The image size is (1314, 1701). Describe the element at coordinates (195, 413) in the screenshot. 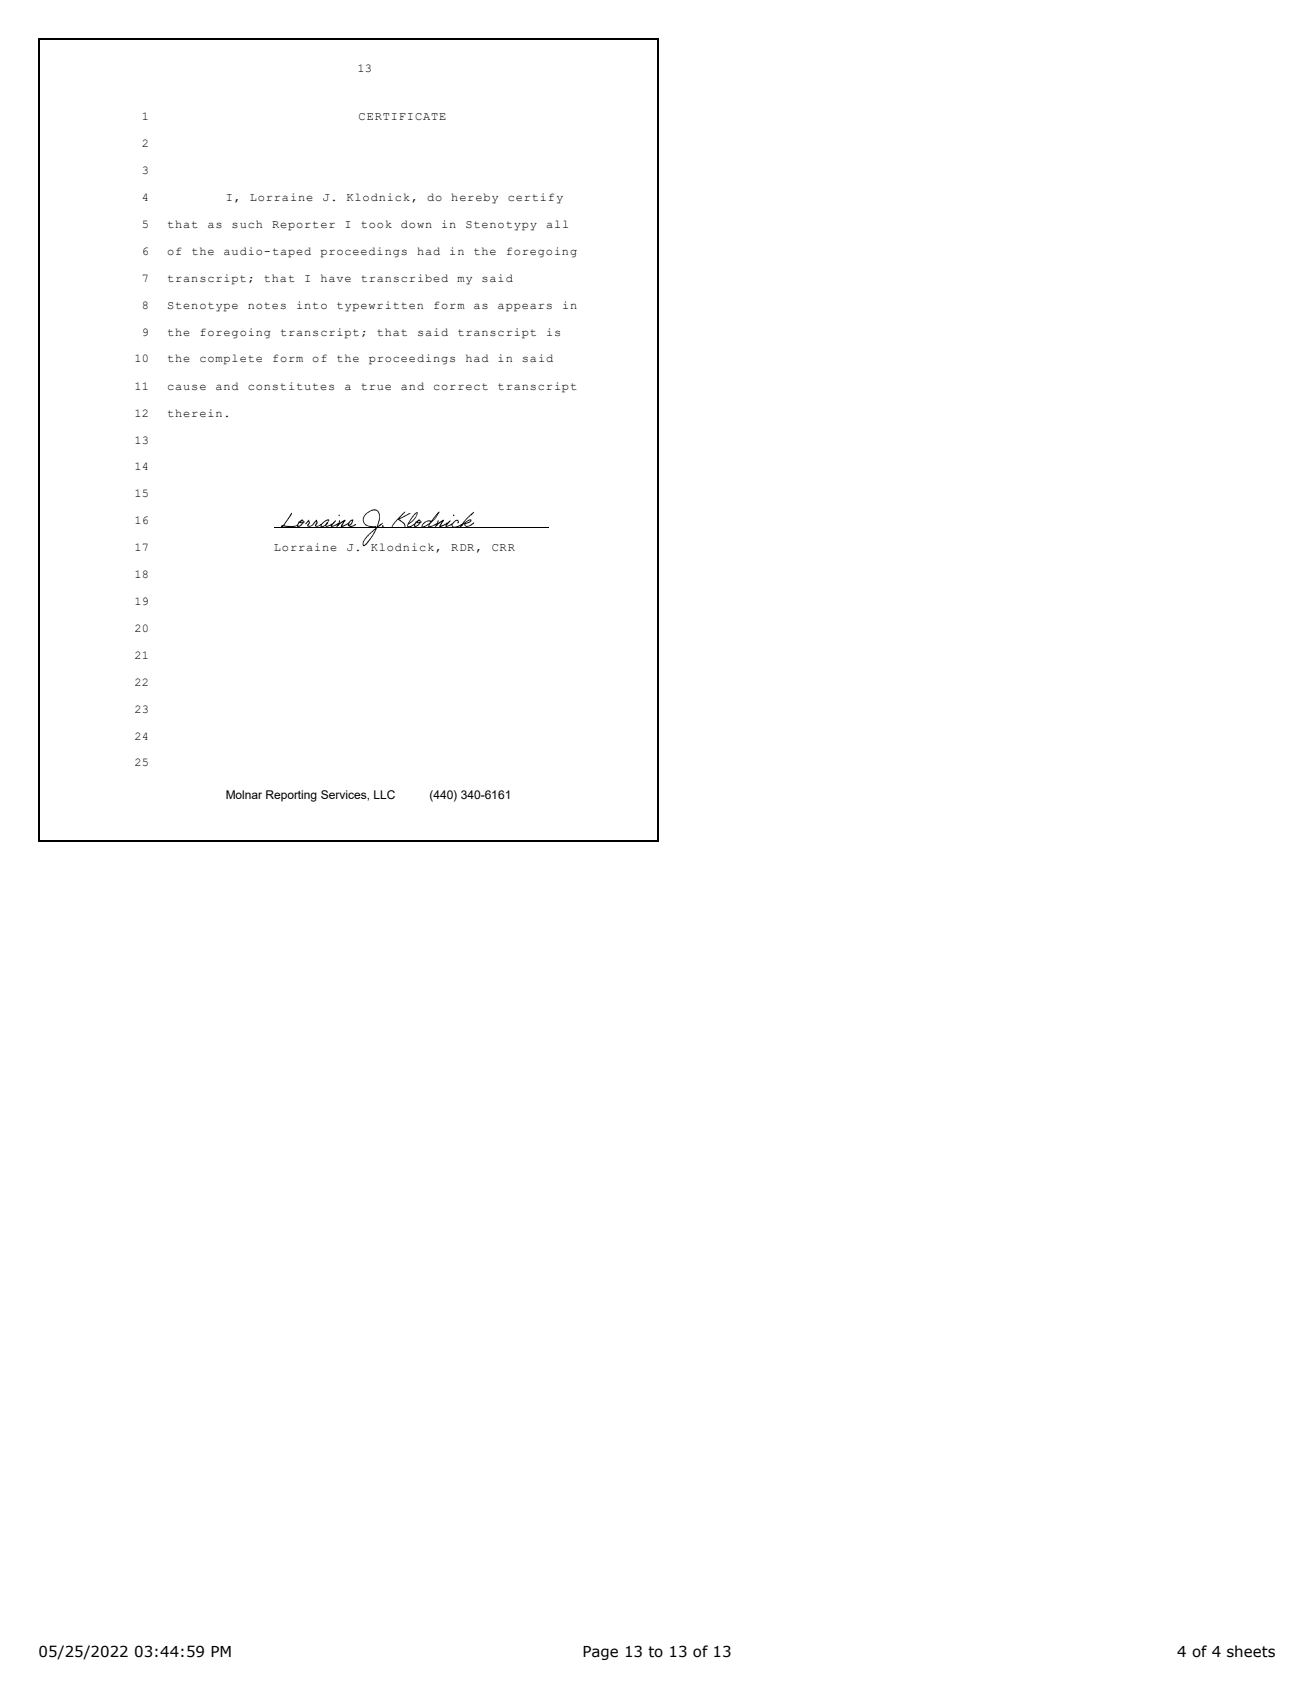

I see `therein` at that location.
